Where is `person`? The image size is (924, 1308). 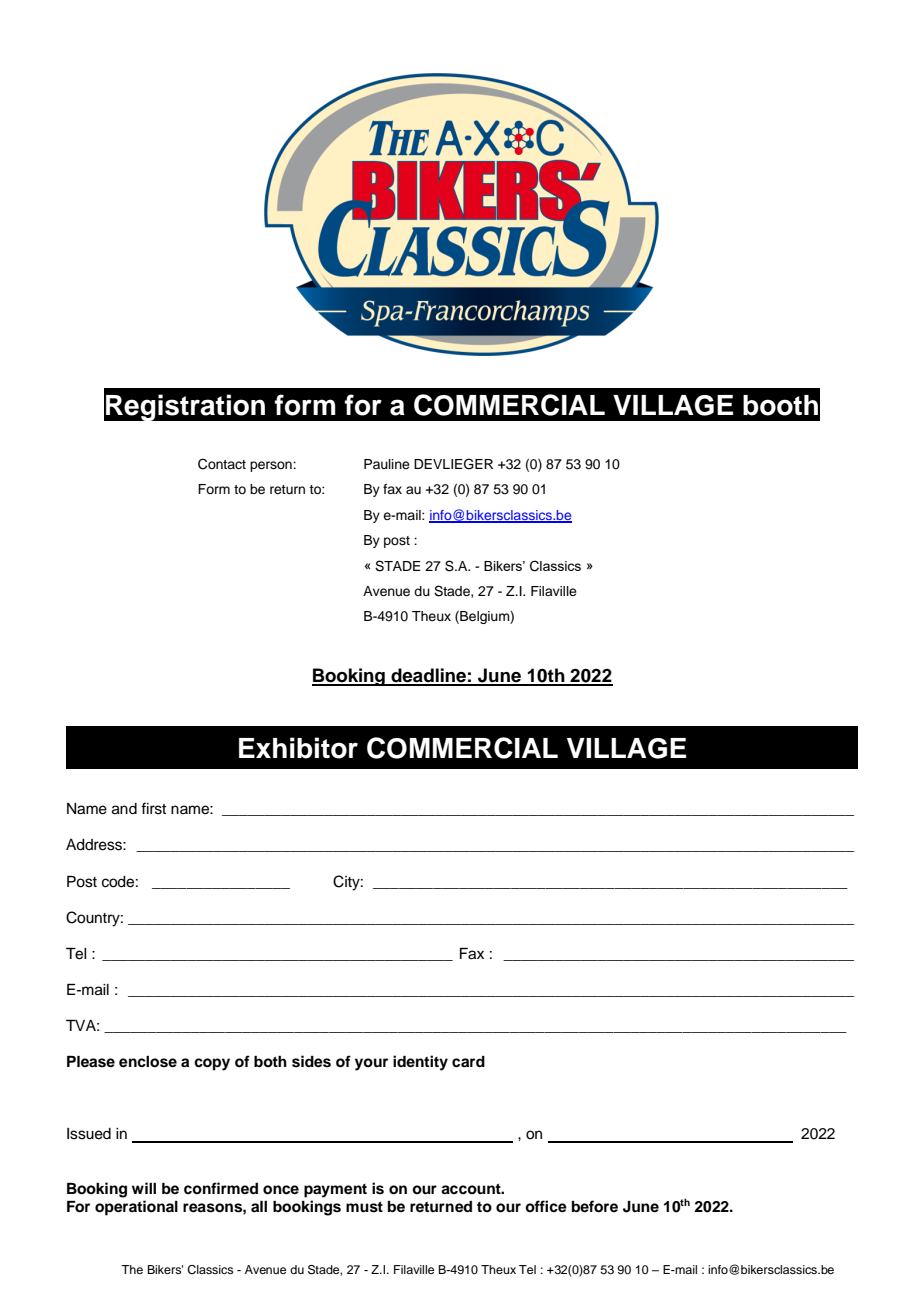
person is located at coordinates (272, 466).
